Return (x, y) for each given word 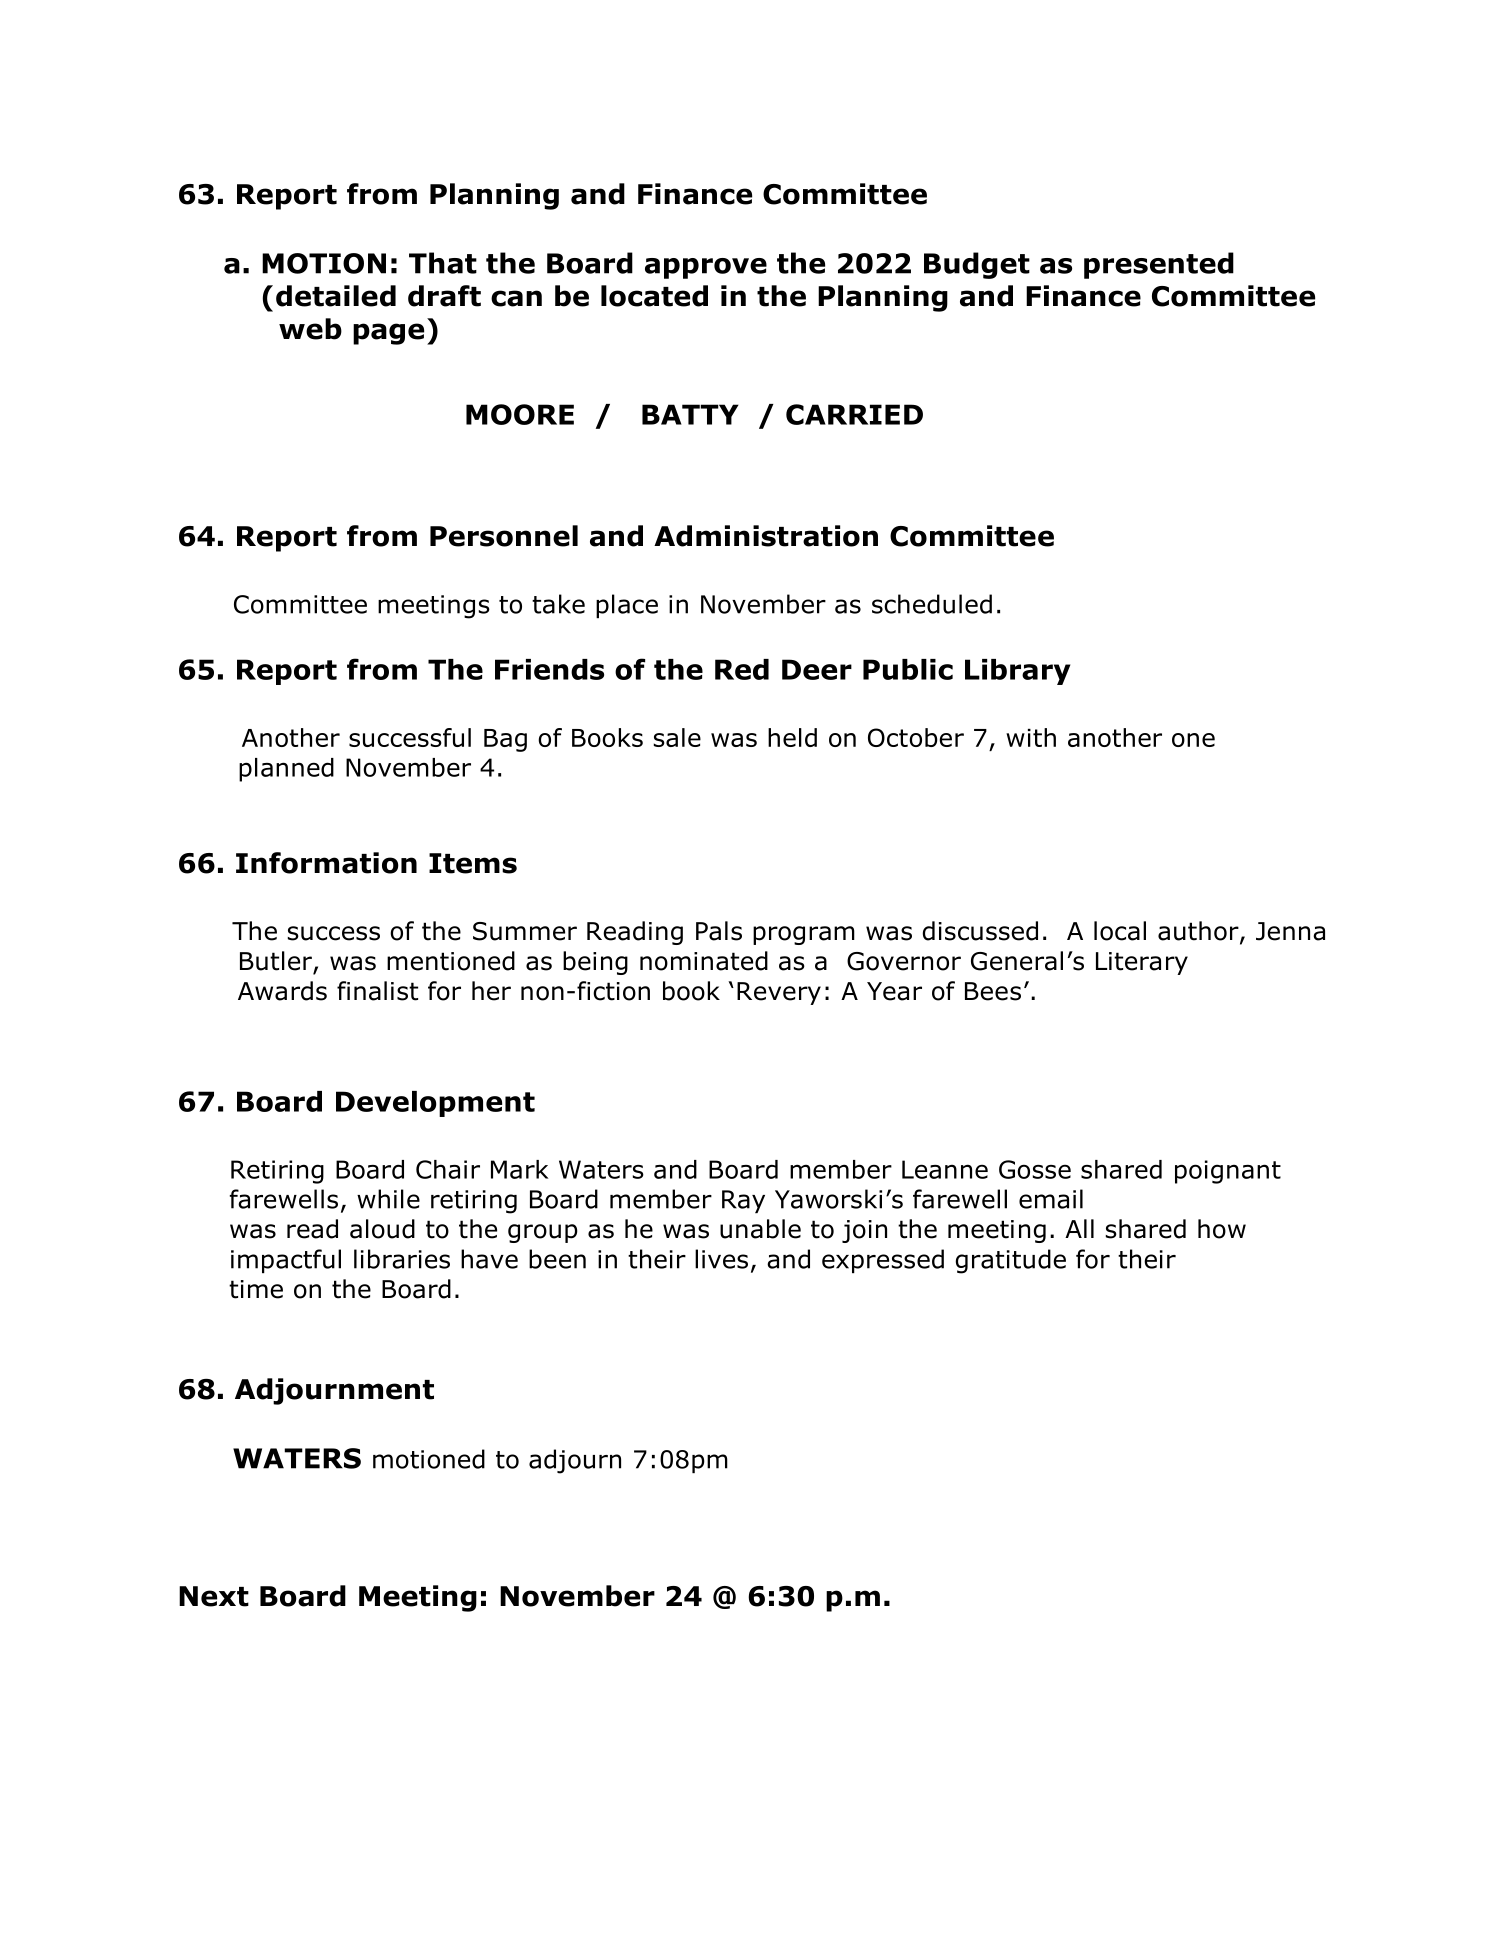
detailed (336, 296)
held (792, 737)
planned (286, 770)
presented (1159, 265)
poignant (1228, 1172)
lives (721, 1259)
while (388, 1199)
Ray (743, 1201)
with (1031, 737)
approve (706, 268)
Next (214, 1596)
